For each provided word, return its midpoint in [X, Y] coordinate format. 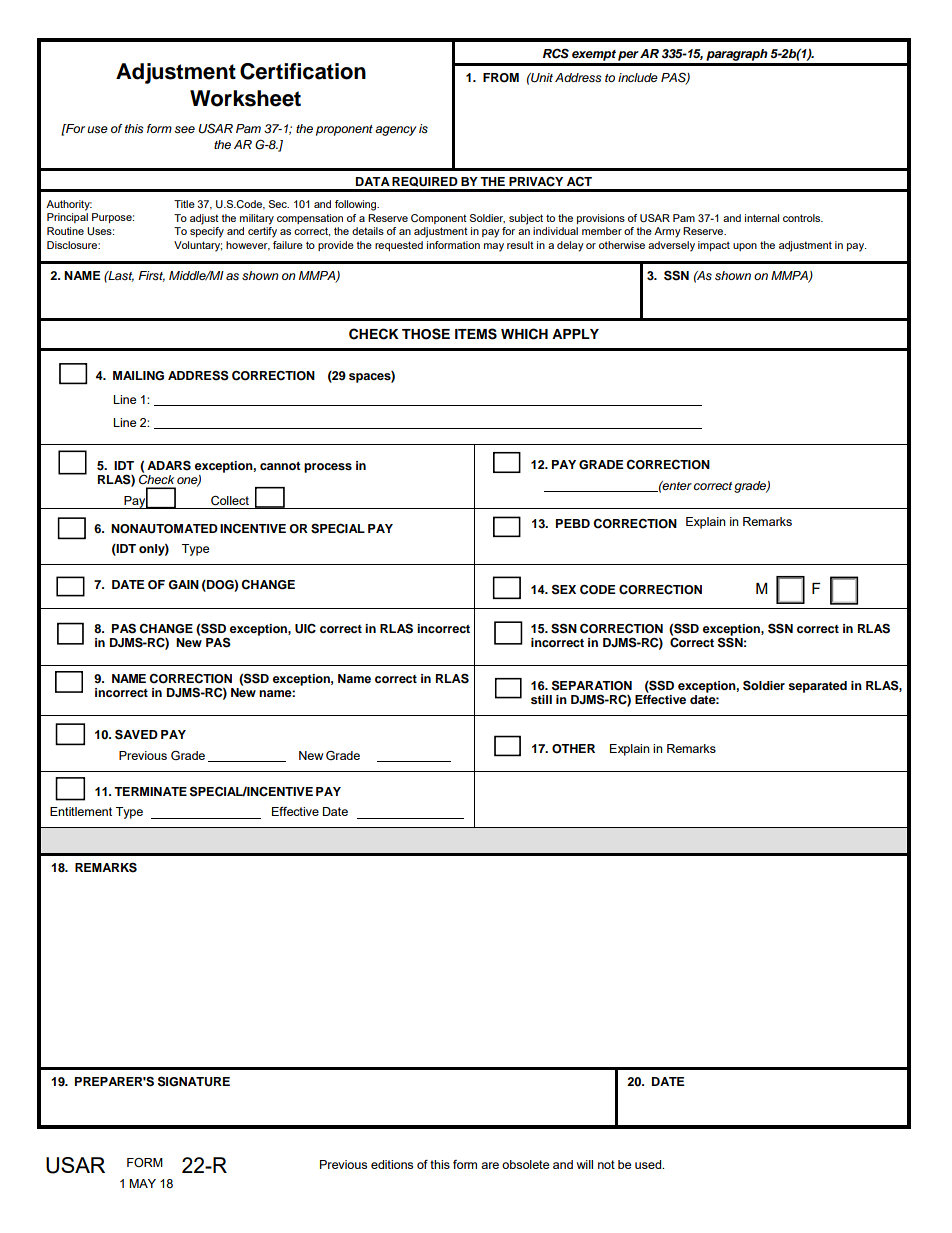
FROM [501, 78]
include [638, 77]
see [184, 130]
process [328, 468]
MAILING [138, 376]
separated [817, 687]
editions [392, 1164]
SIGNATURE [194, 1081]
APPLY [575, 334]
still [541, 699]
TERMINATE [150, 791]
